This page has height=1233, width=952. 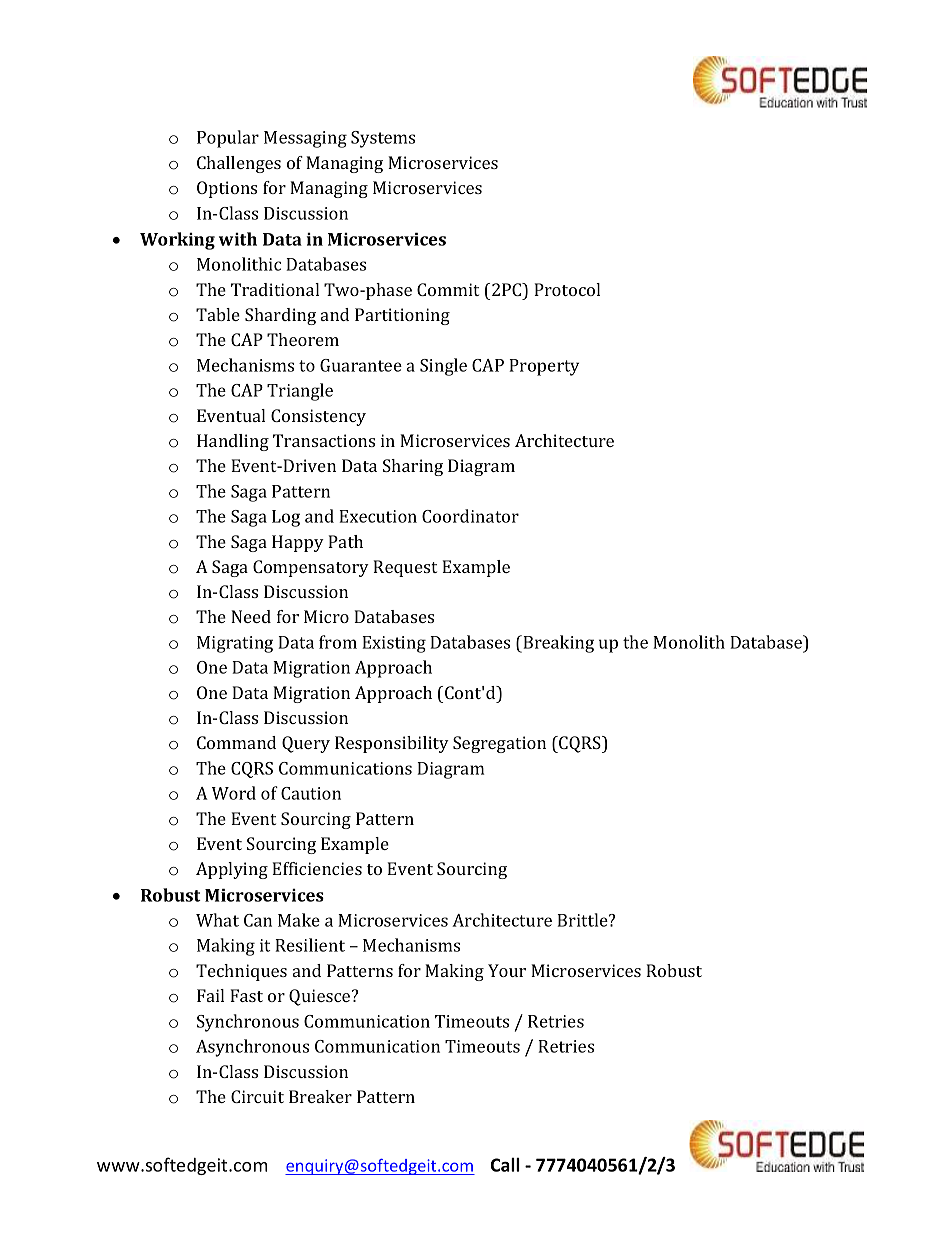 I want to click on Protocol, so click(x=567, y=289).
